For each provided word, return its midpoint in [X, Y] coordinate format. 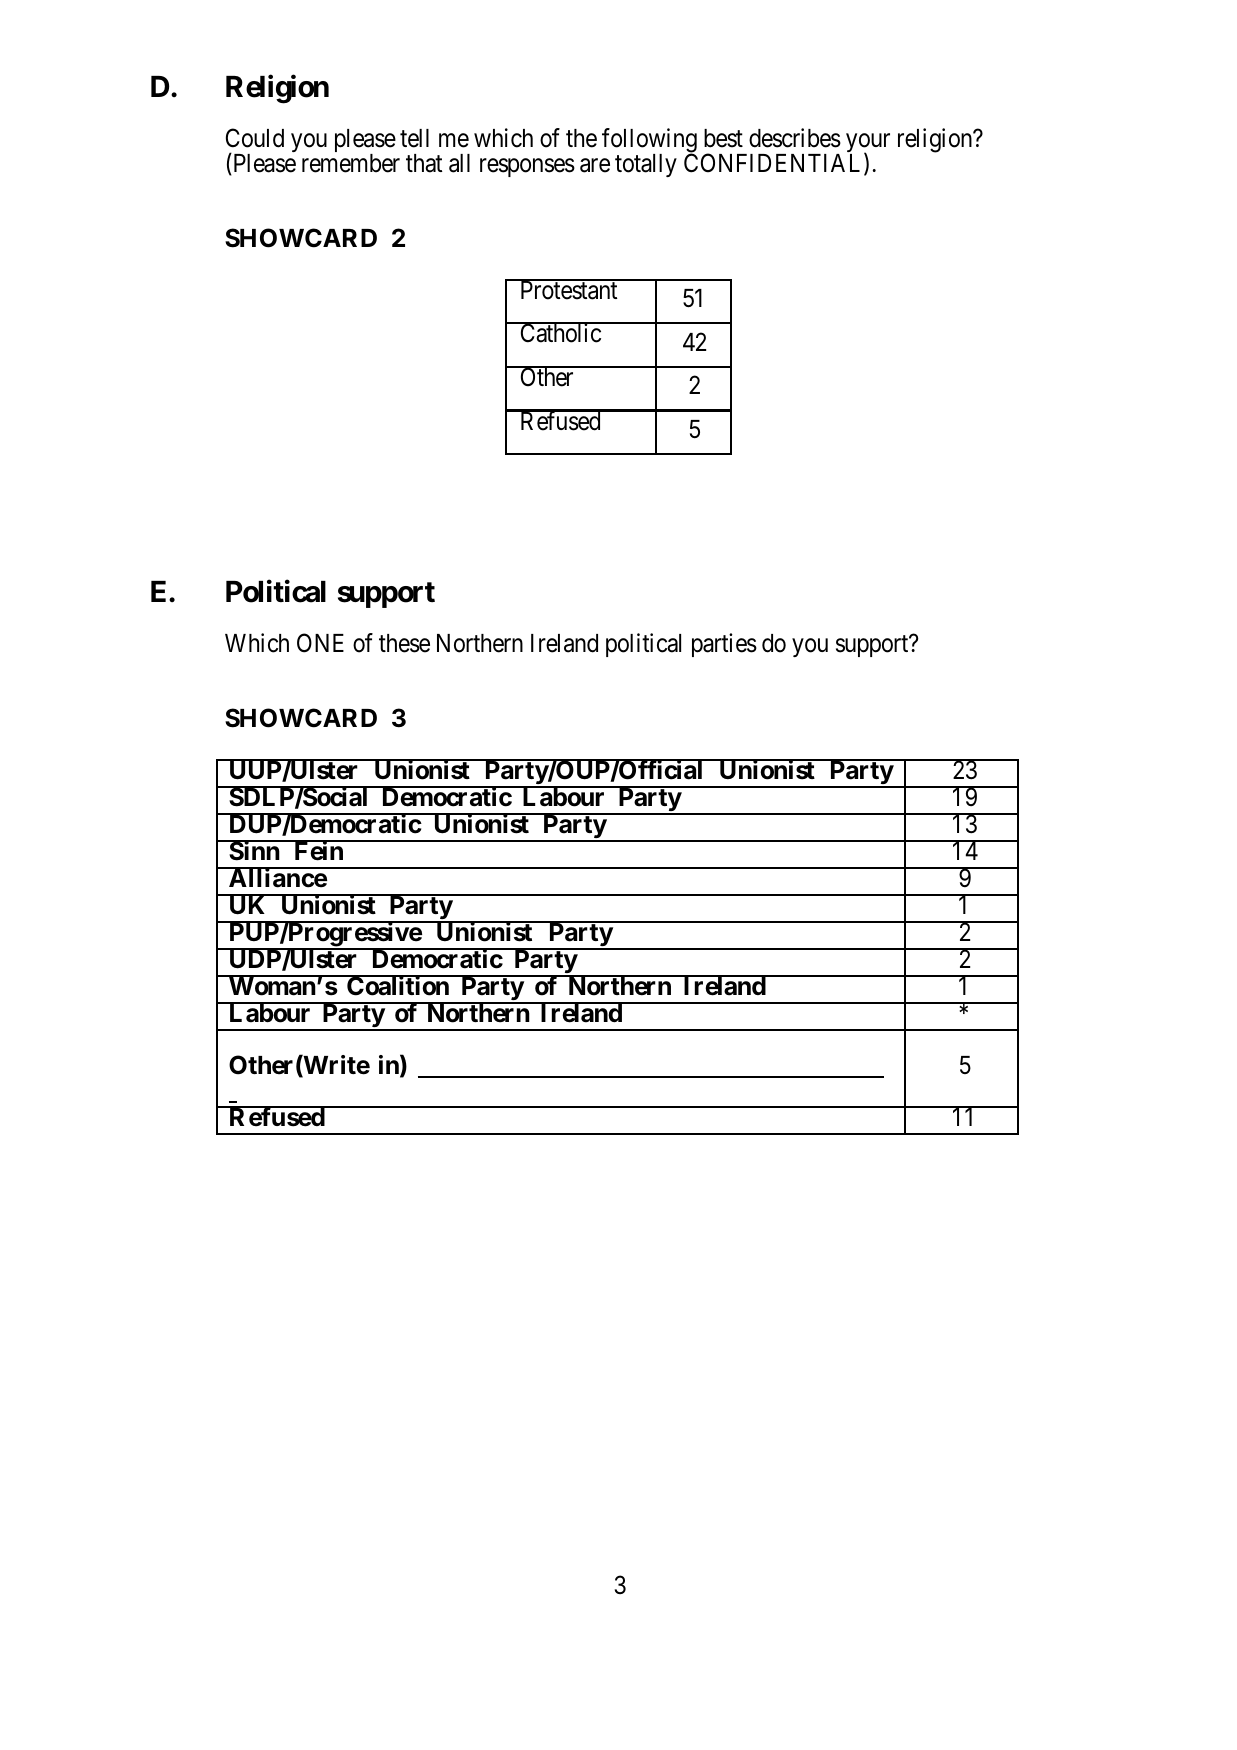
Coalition [398, 986]
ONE [320, 643]
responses [527, 168]
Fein [318, 851]
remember [351, 163]
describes [795, 138]
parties [724, 645]
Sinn [254, 851]
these [404, 643]
